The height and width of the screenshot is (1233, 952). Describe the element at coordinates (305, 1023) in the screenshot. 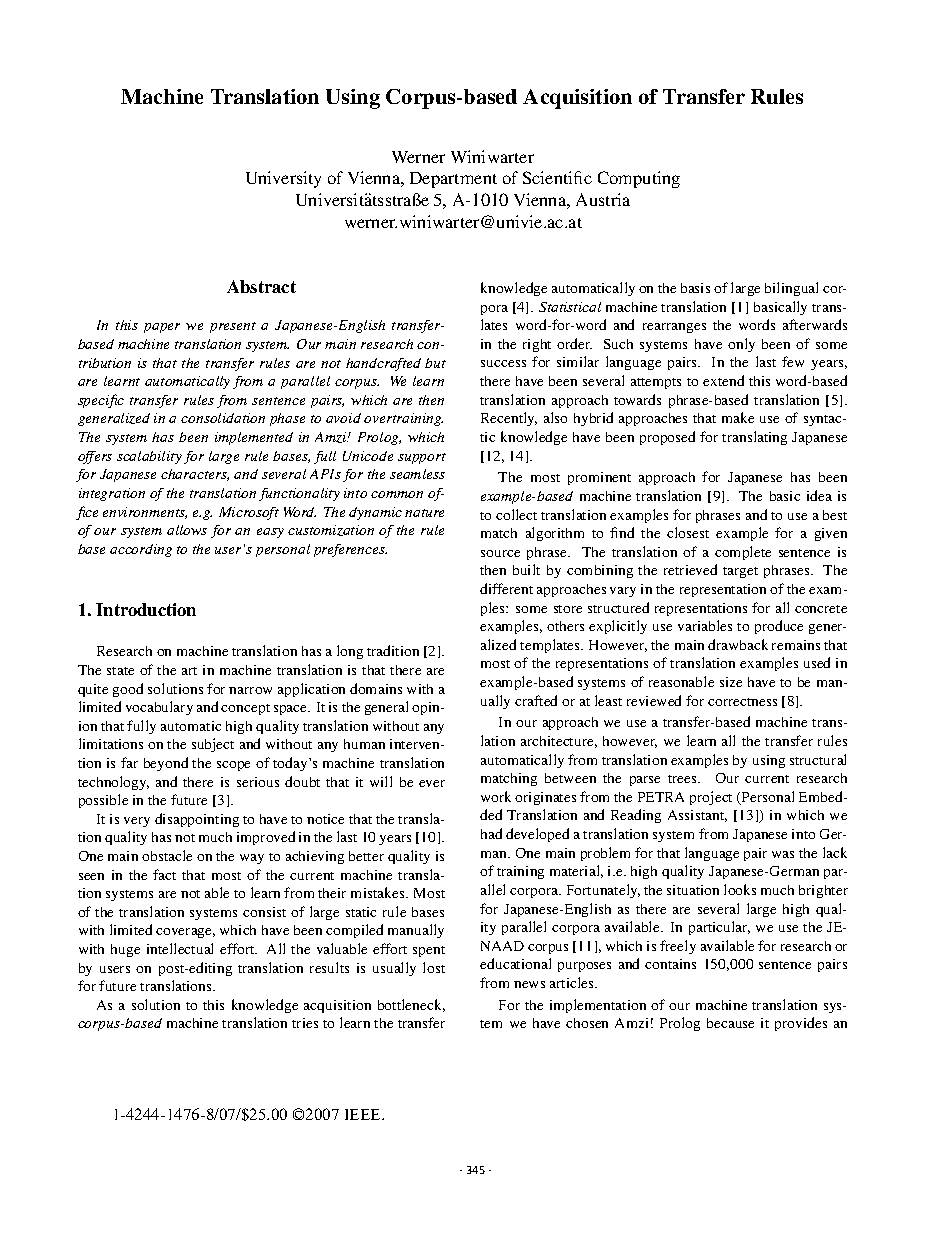

I see `tries` at that location.
